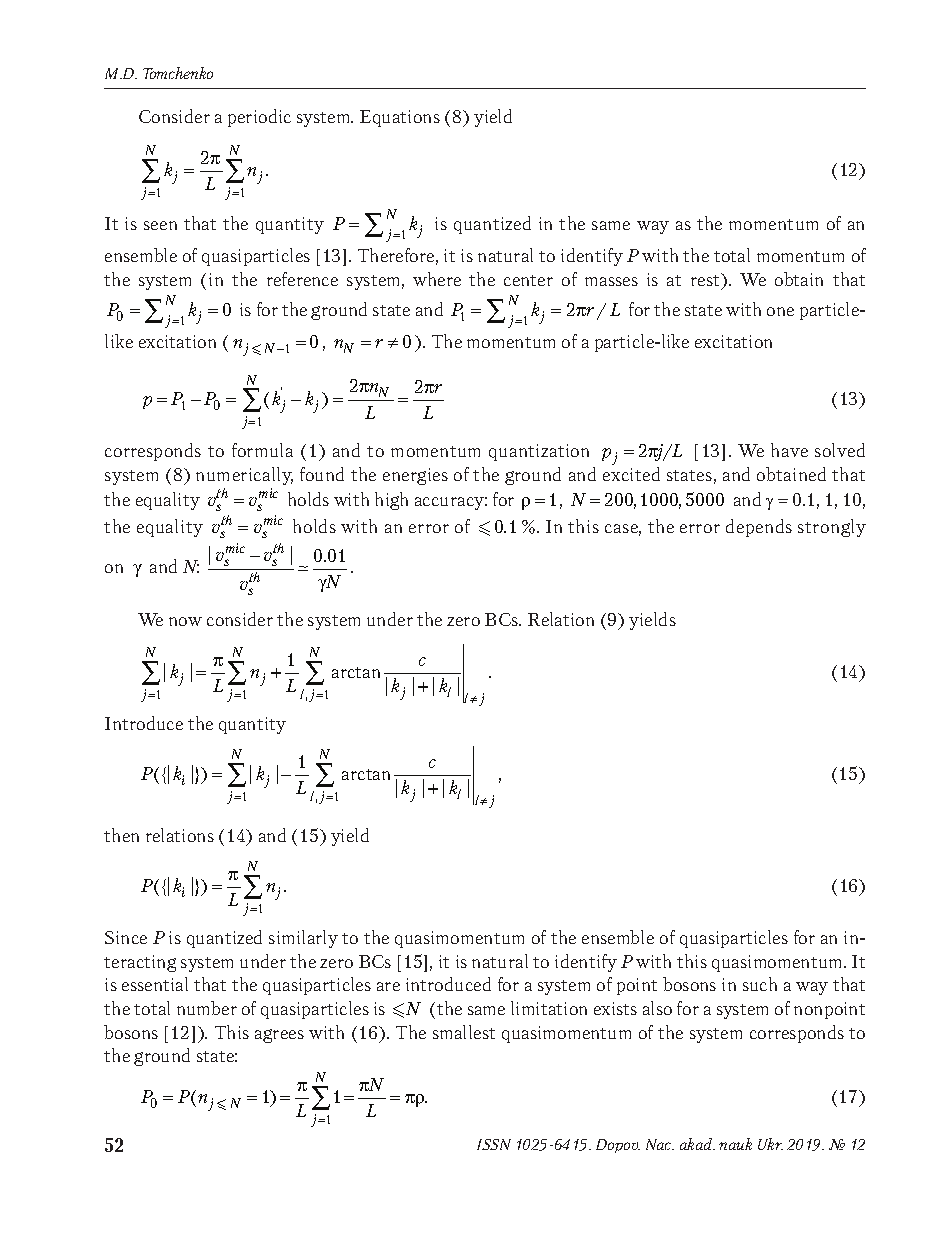 The image size is (952, 1238). What do you see at coordinates (279, 1036) in the image?
I see `agrees` at bounding box center [279, 1036].
